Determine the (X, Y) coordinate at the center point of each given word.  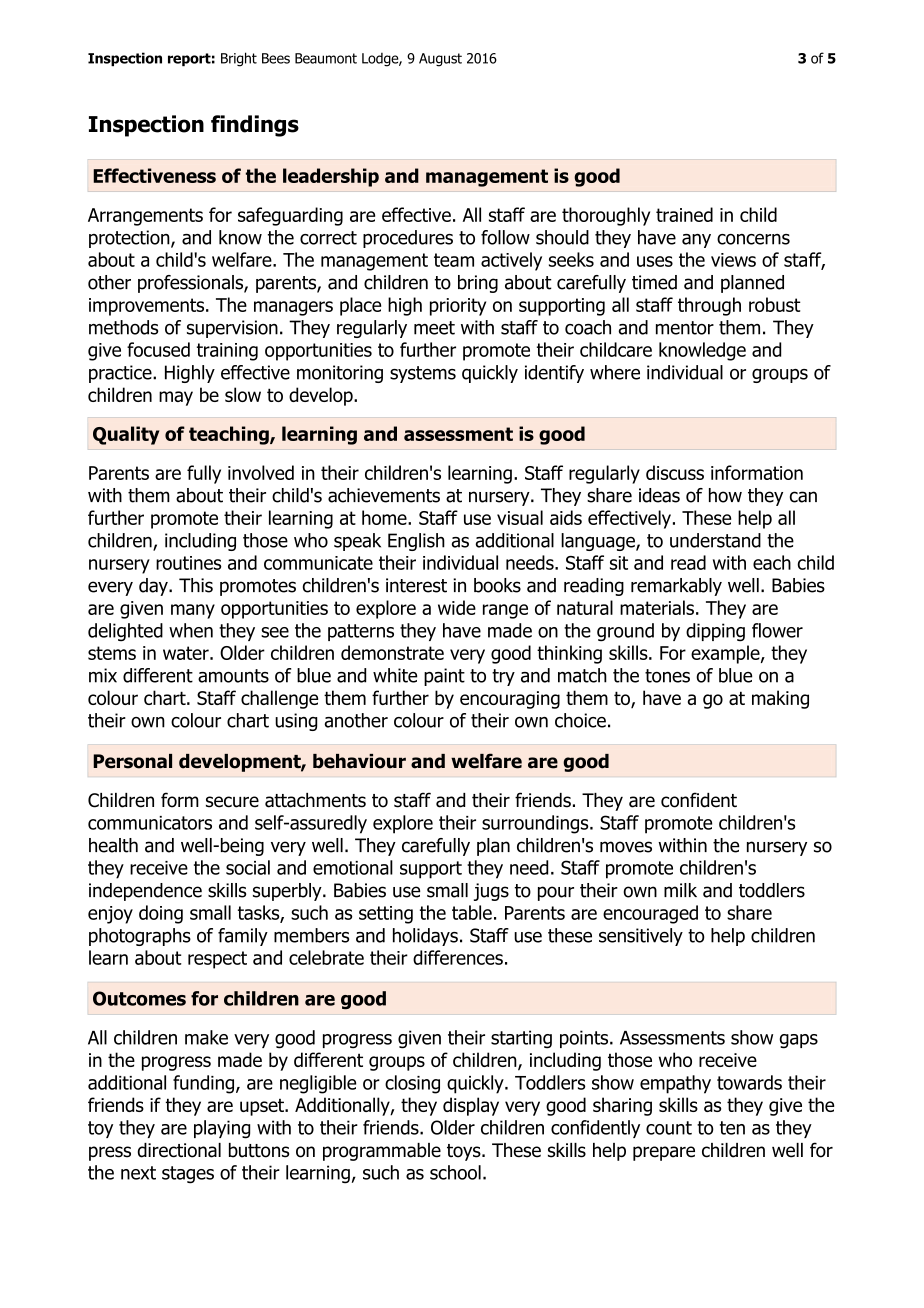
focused (158, 349)
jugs (491, 892)
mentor (685, 328)
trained (684, 214)
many (193, 611)
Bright (239, 59)
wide (457, 607)
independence (145, 892)
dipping (715, 632)
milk (680, 890)
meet (434, 328)
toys (465, 1152)
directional (179, 1150)
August (440, 60)
